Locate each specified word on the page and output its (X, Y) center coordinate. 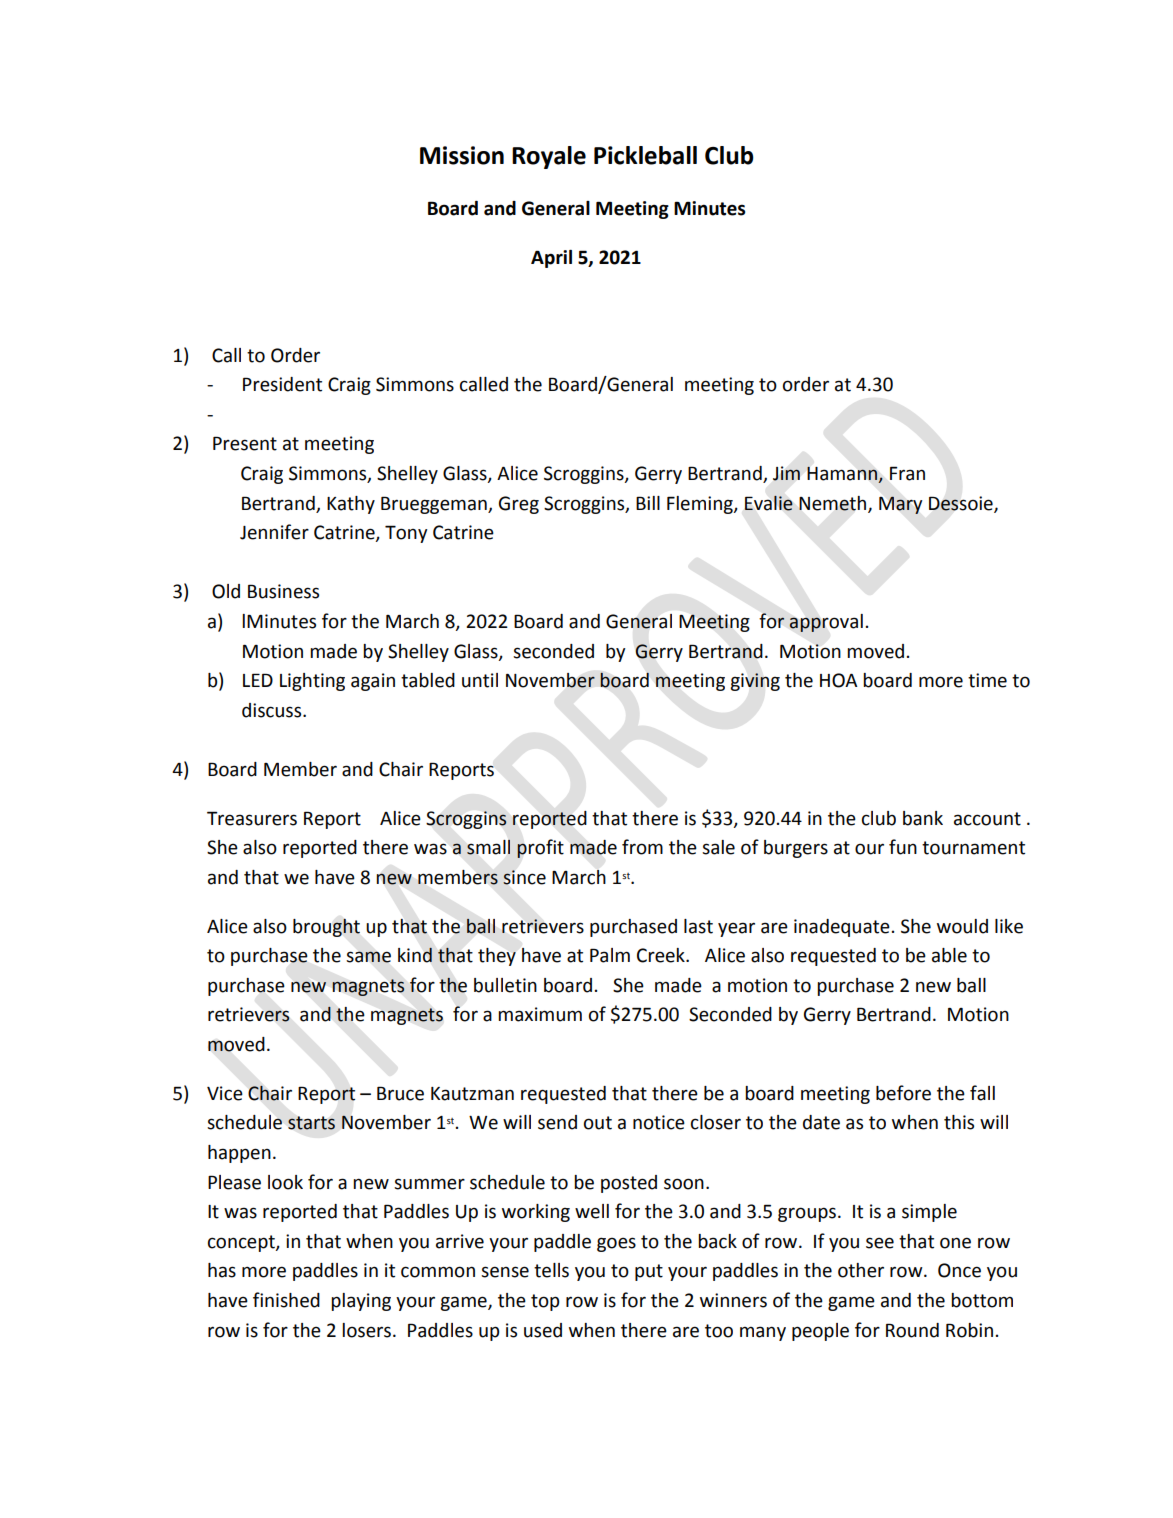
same (368, 957)
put (649, 1272)
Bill (648, 503)
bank (923, 818)
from (642, 847)
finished (286, 1300)
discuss (273, 710)
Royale (549, 157)
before (903, 1093)
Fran (907, 473)
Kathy (351, 505)
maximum (540, 1014)
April (551, 259)
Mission (462, 155)
